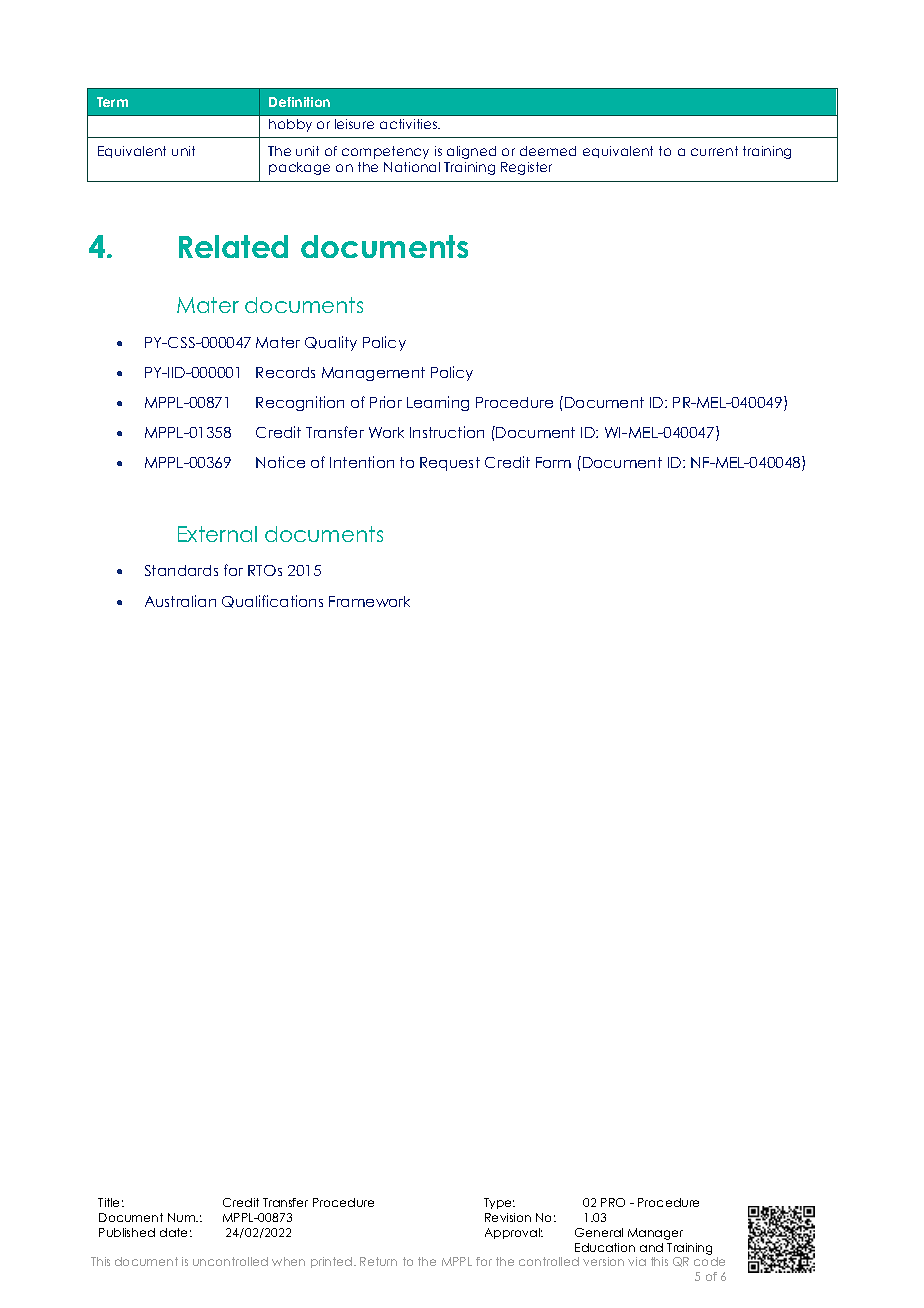  Describe the element at coordinates (272, 601) in the screenshot. I see `Qualifications` at that location.
